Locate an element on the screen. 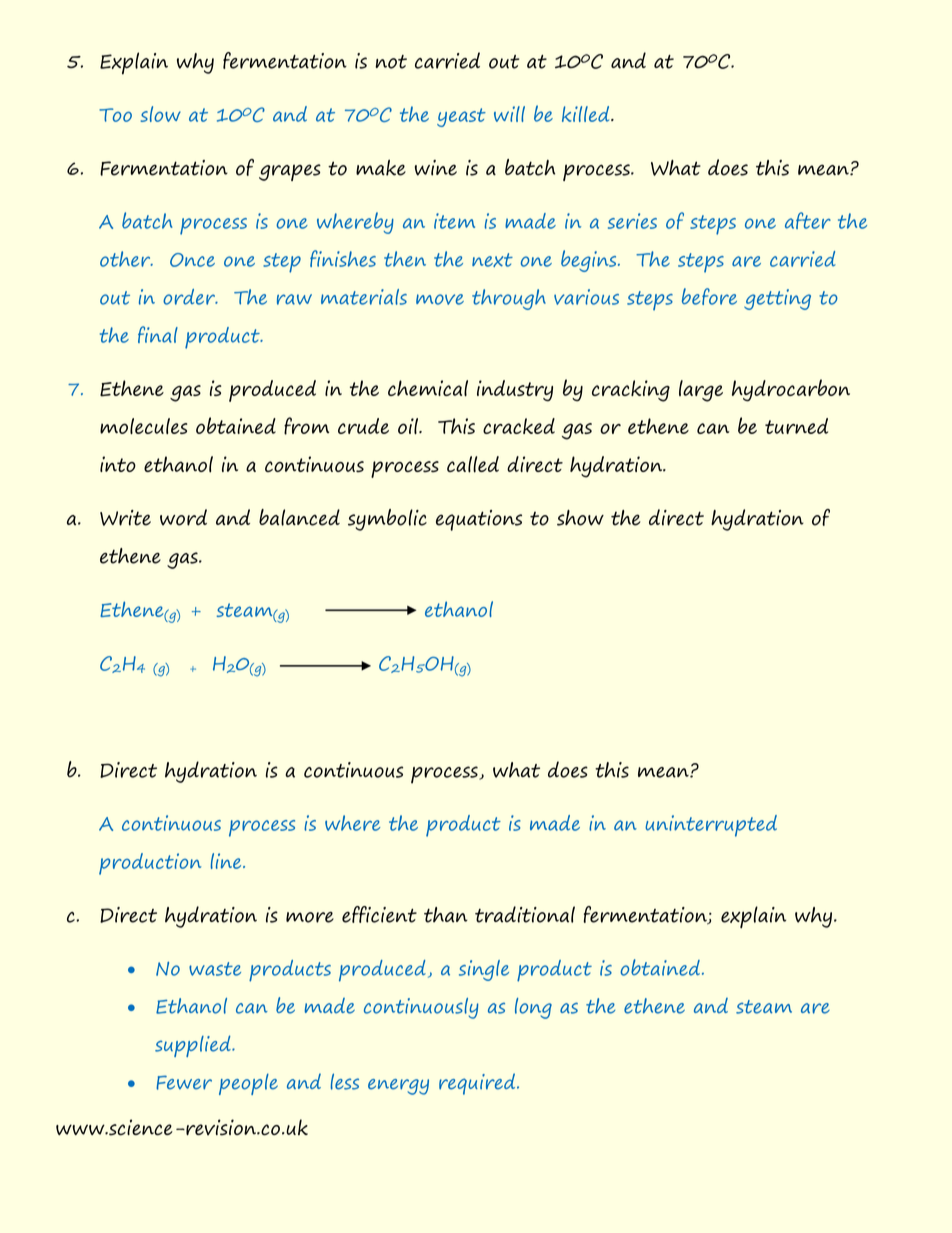  required is located at coordinates (478, 1084).
